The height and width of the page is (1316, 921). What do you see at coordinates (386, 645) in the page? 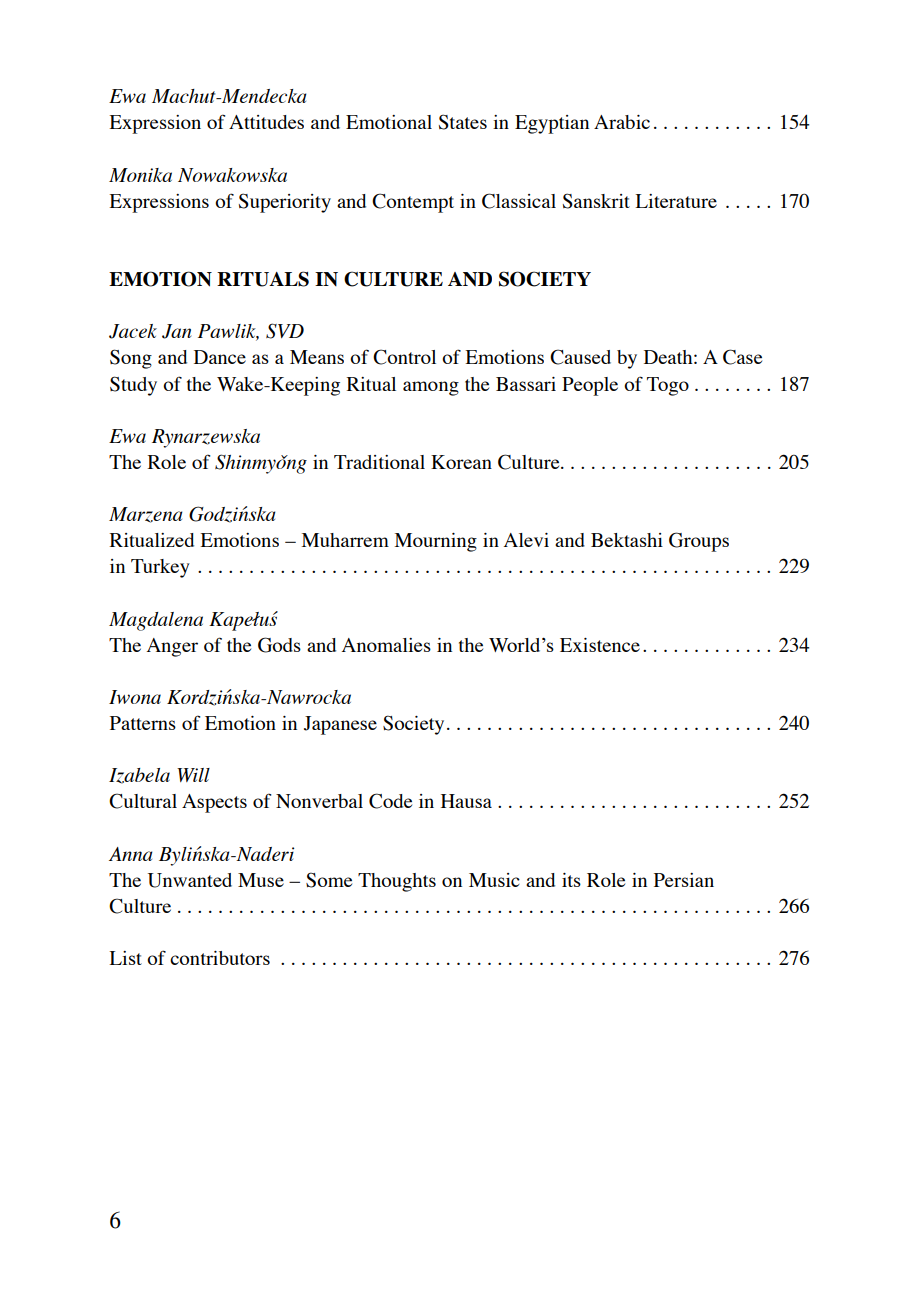
I see `Anomalies` at bounding box center [386, 645].
